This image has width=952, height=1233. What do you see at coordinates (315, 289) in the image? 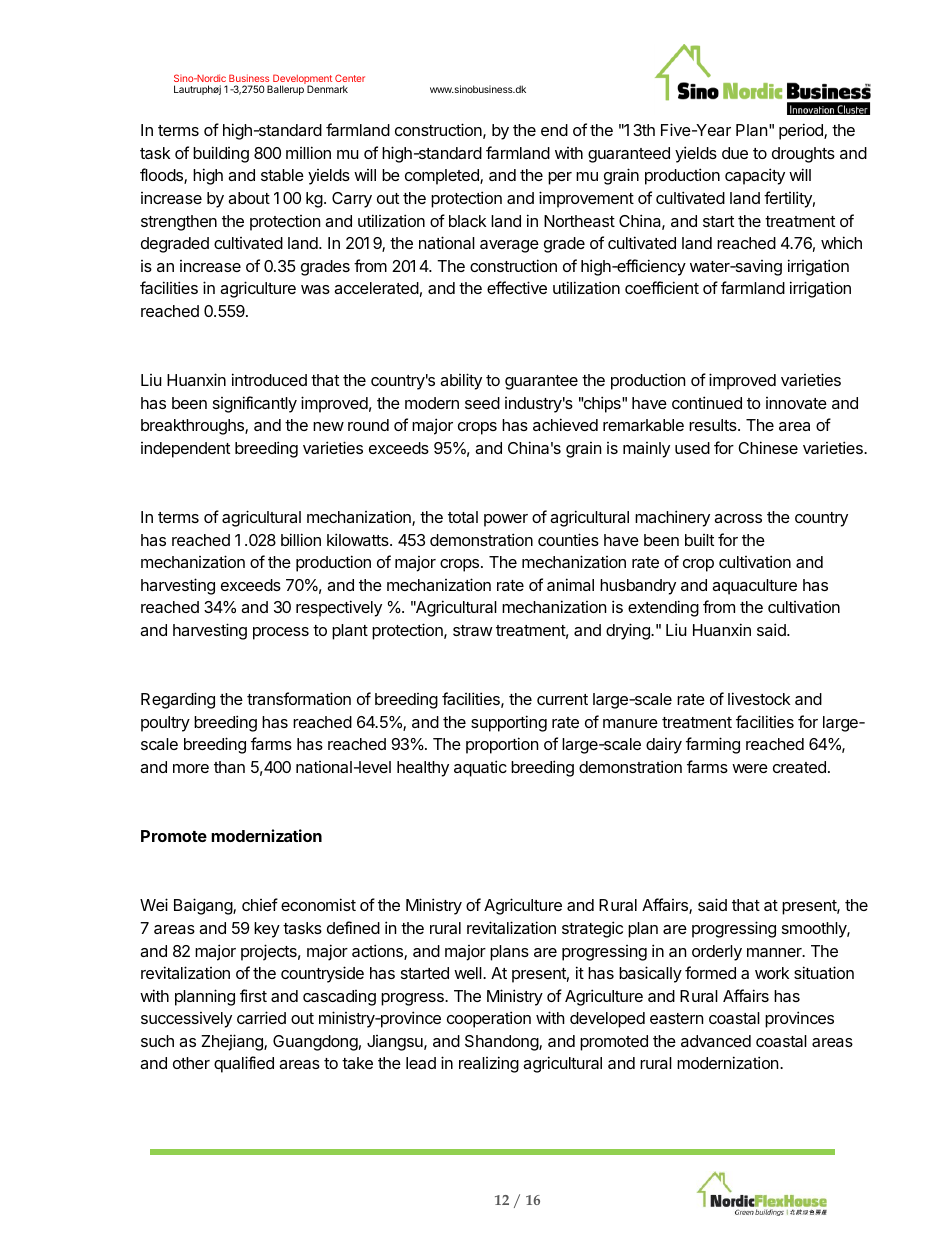
I see `was` at bounding box center [315, 289].
